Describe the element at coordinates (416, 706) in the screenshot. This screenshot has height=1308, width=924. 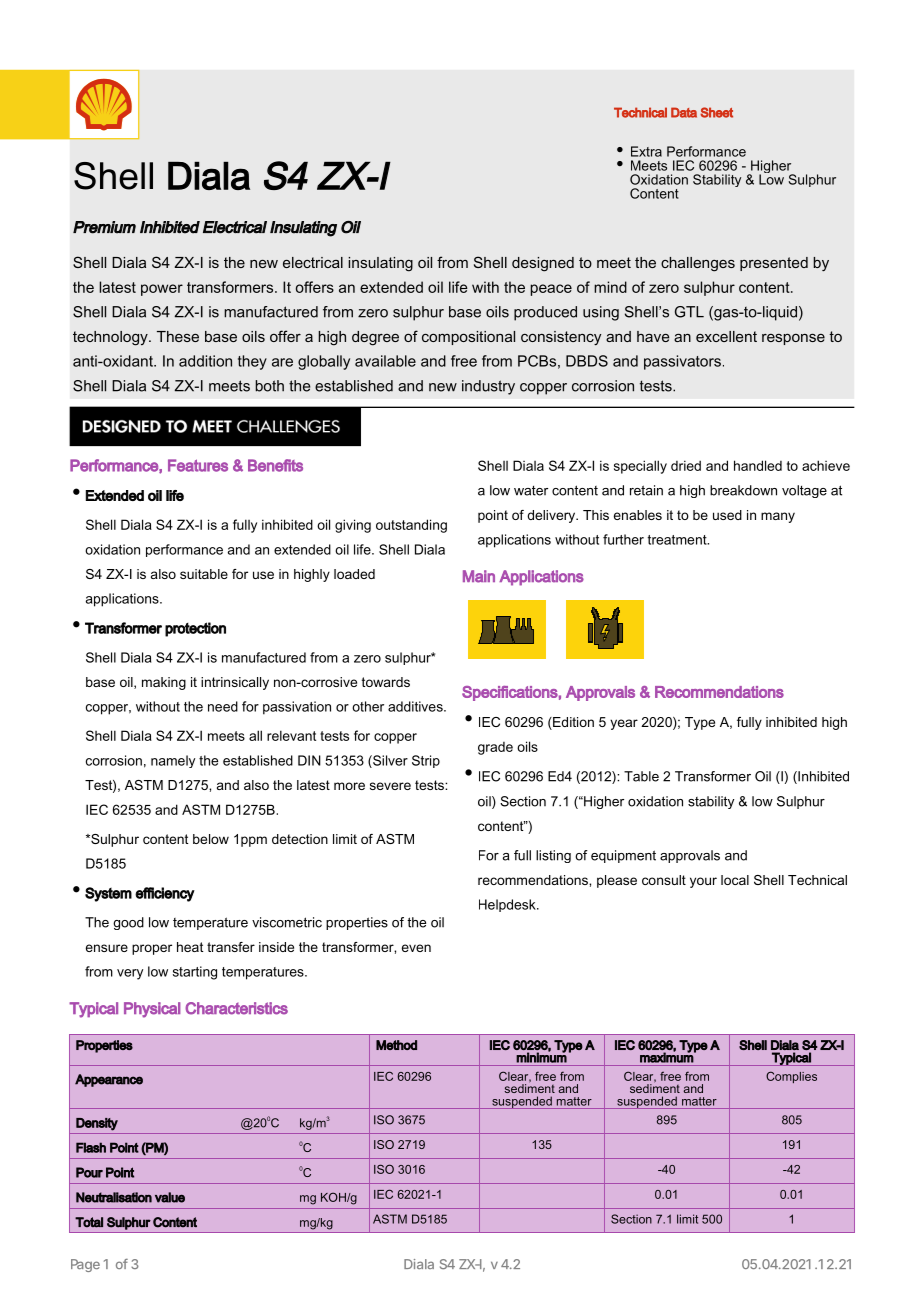
I see `additives` at that location.
